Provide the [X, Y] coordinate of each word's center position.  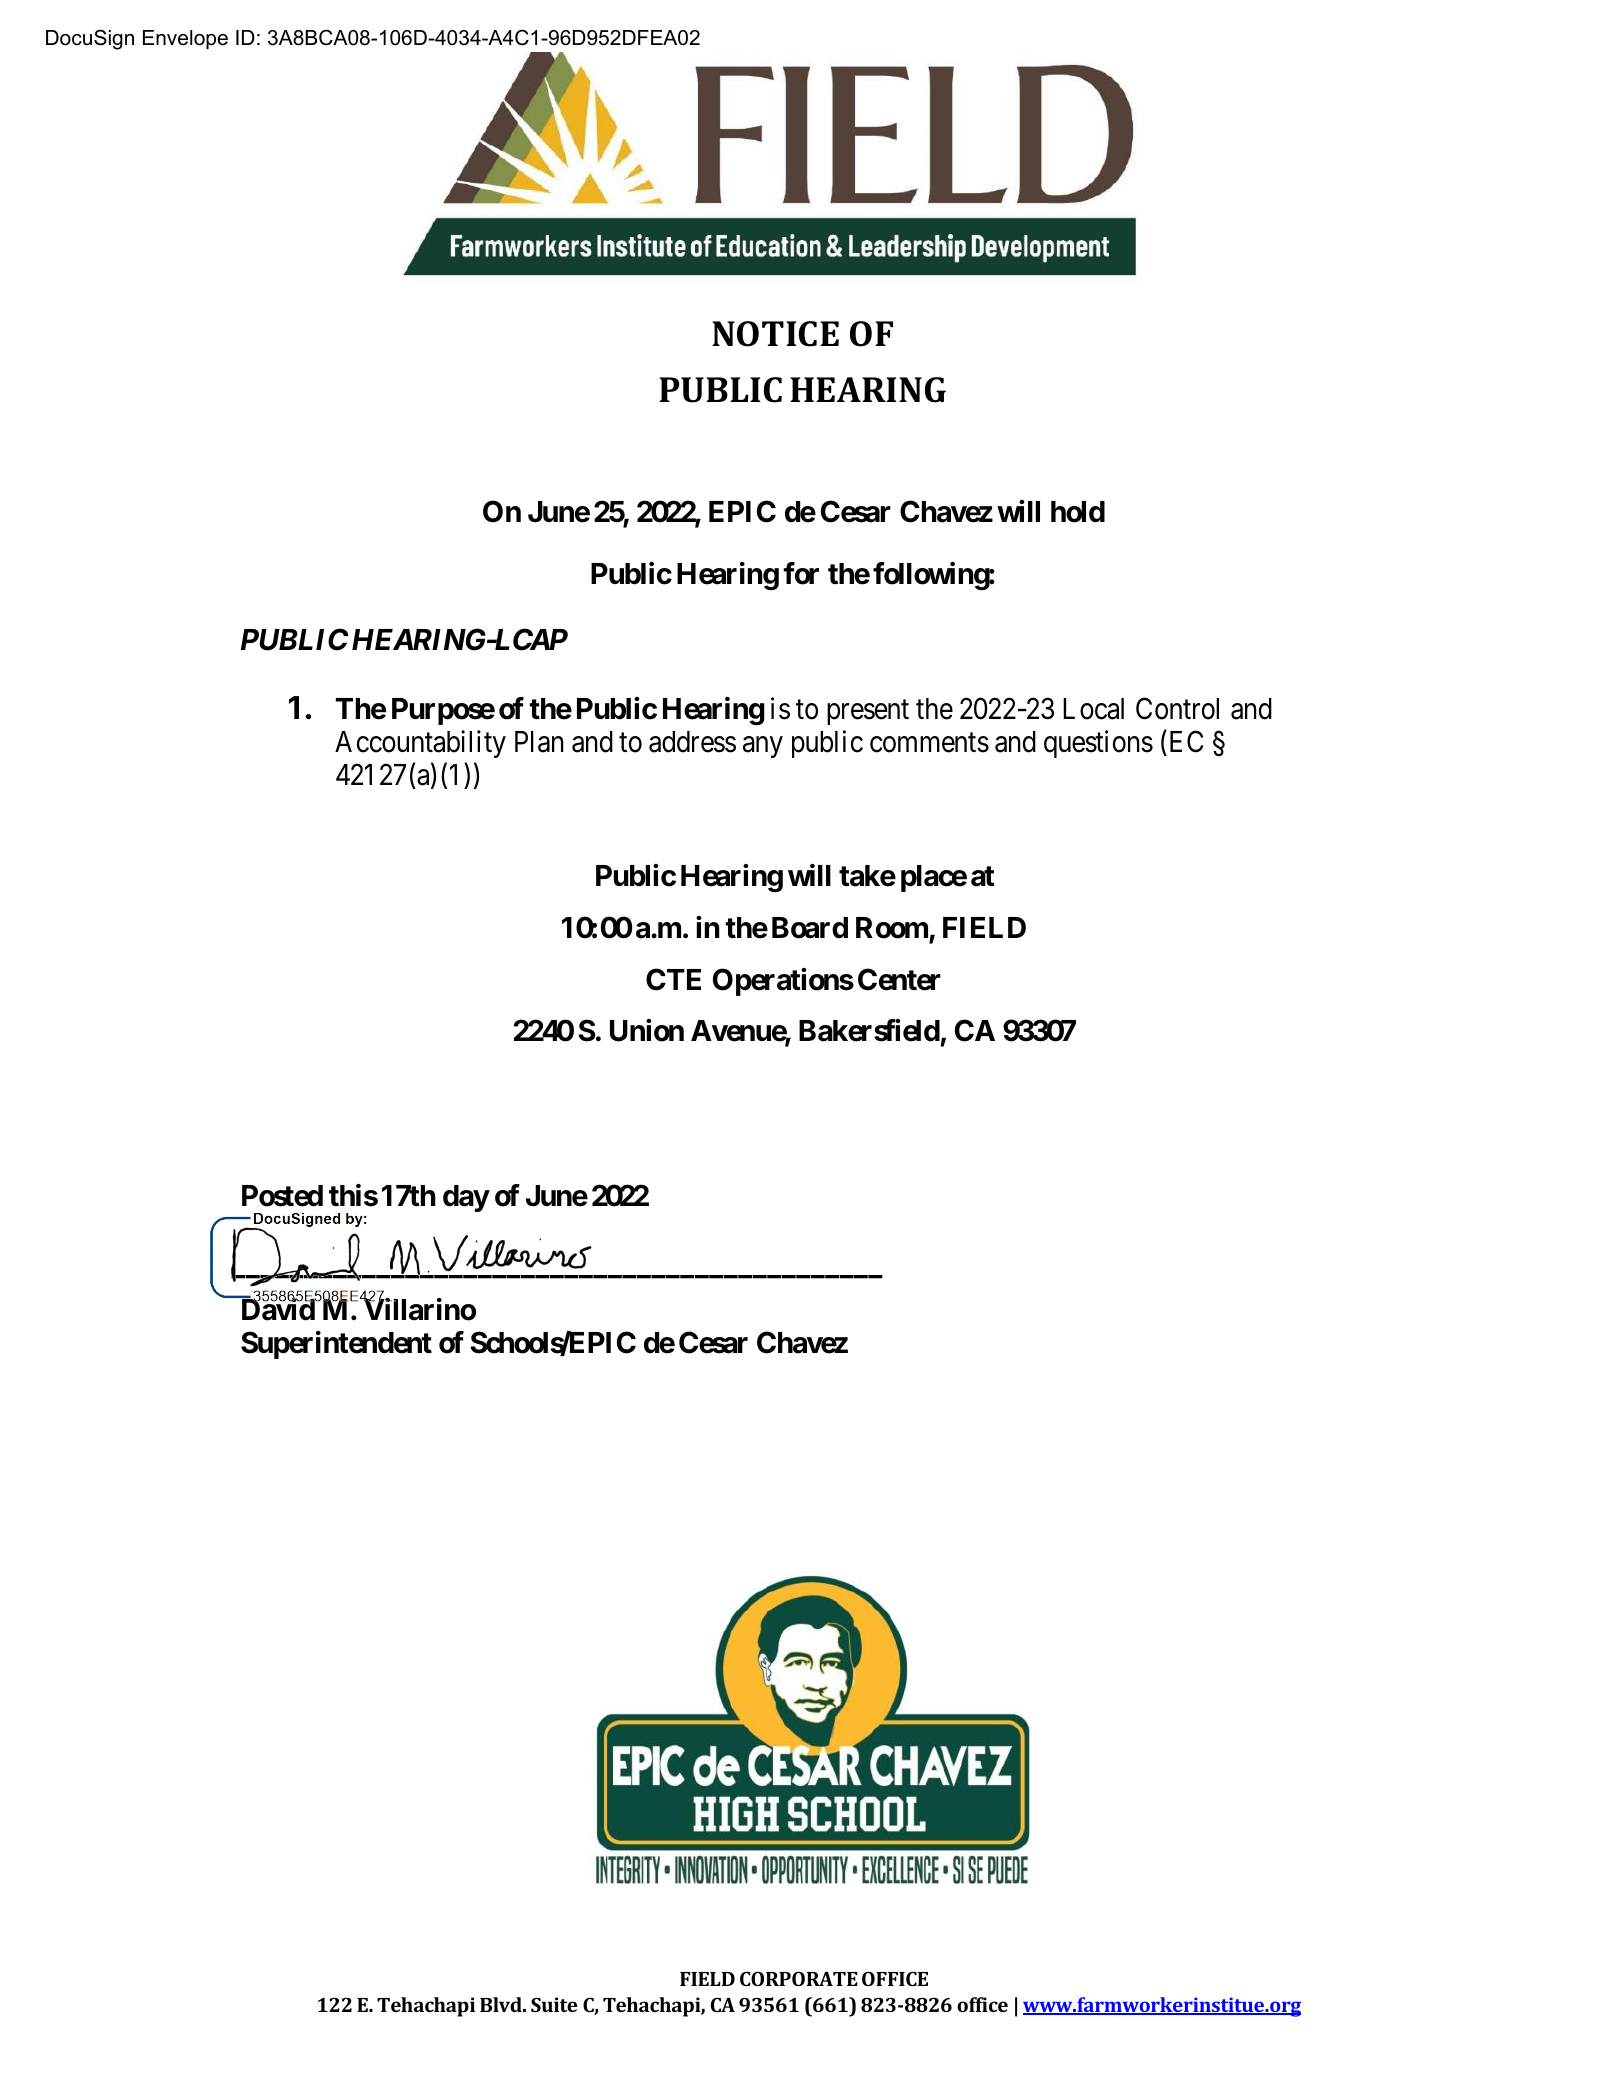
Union [647, 1030]
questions [1098, 744]
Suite [554, 2004]
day [466, 1198]
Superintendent [336, 1345]
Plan [539, 742]
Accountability [420, 744]
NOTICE [775, 334]
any [763, 747]
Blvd [502, 2004]
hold [1078, 512]
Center [899, 979]
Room [892, 928]
